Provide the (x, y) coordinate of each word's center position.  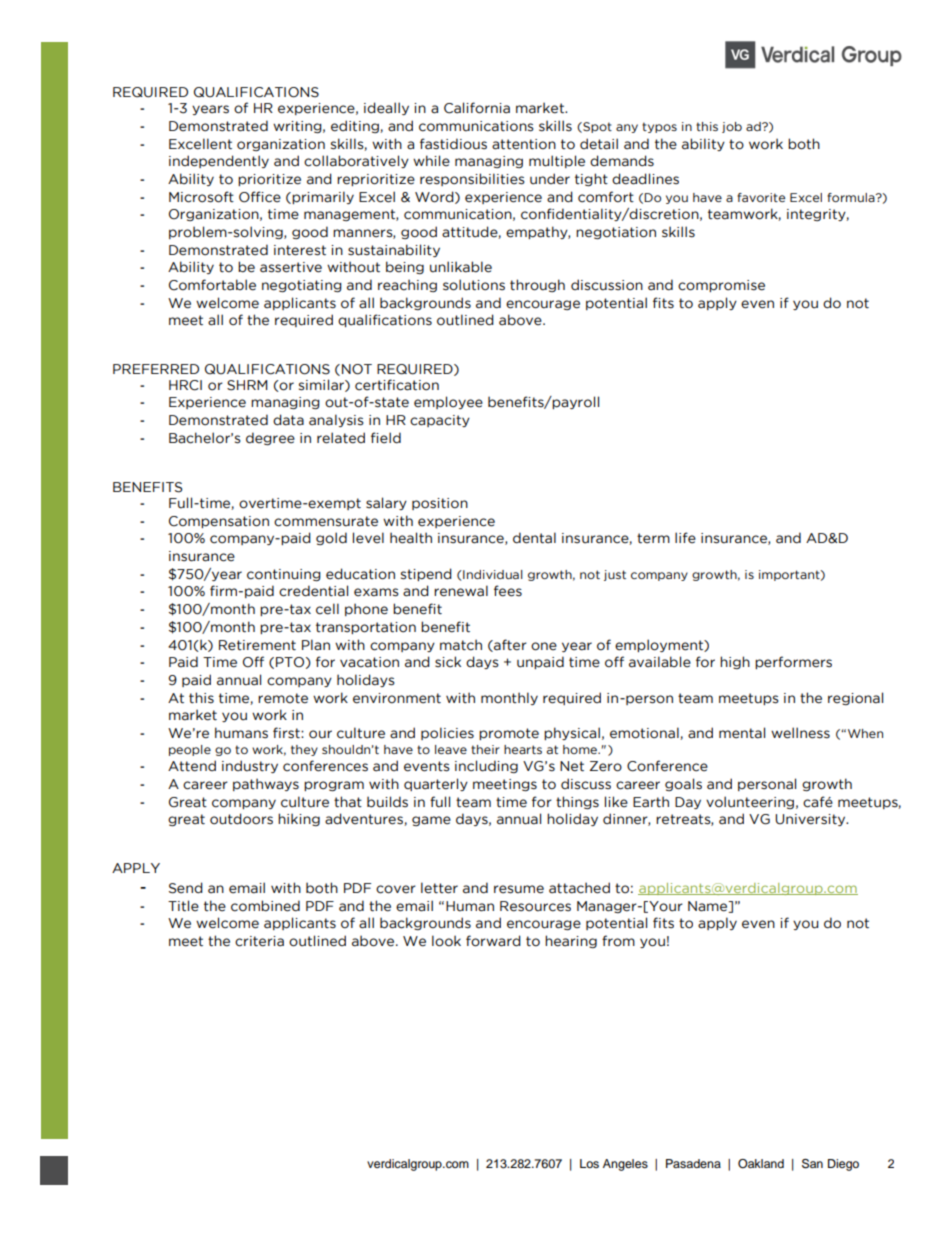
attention (524, 144)
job (732, 127)
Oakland (761, 1164)
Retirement (257, 645)
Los (589, 1163)
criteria (259, 941)
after (509, 645)
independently (219, 161)
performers (793, 662)
